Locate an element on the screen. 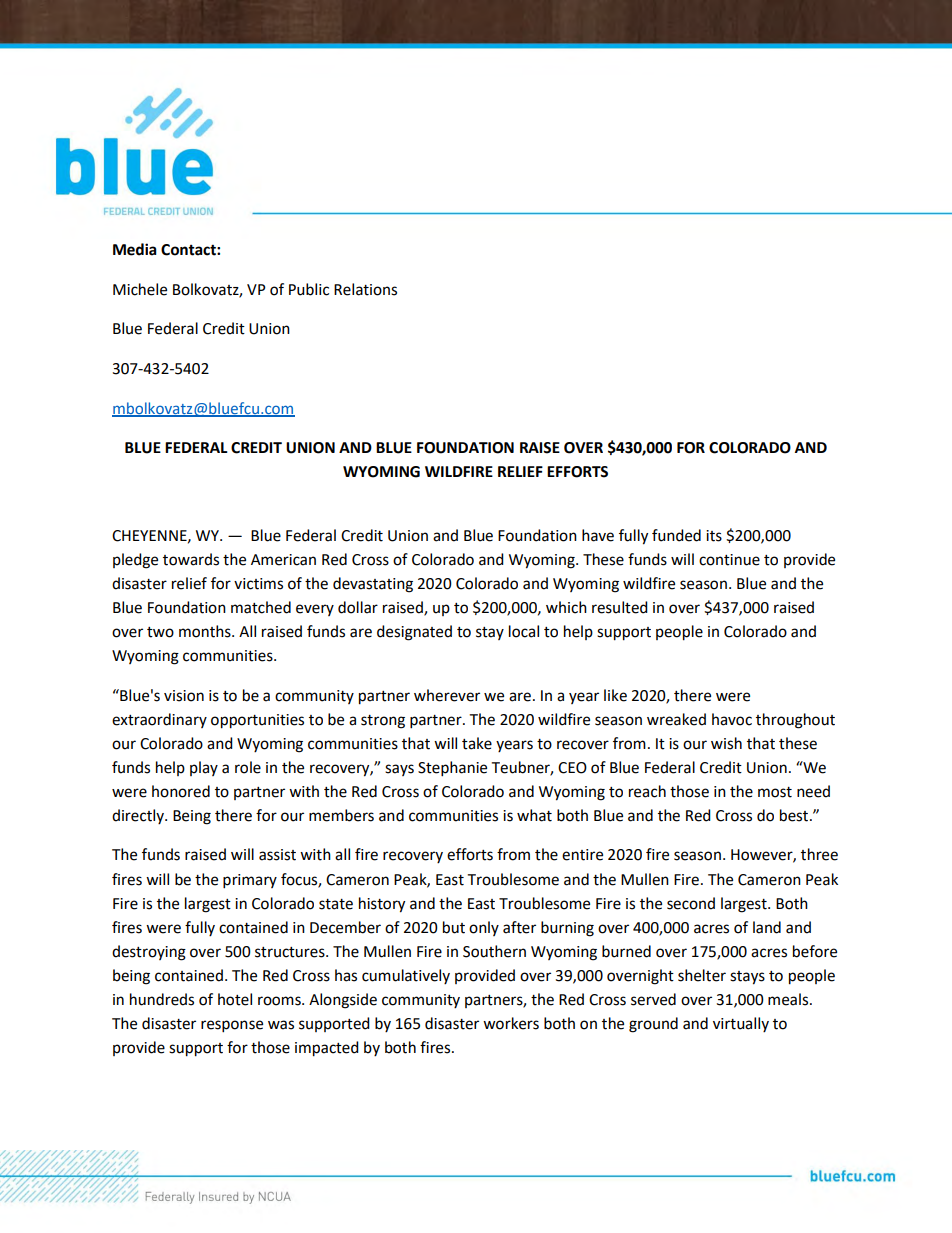 This screenshot has height=1233, width=952. only is located at coordinates (484, 928).
